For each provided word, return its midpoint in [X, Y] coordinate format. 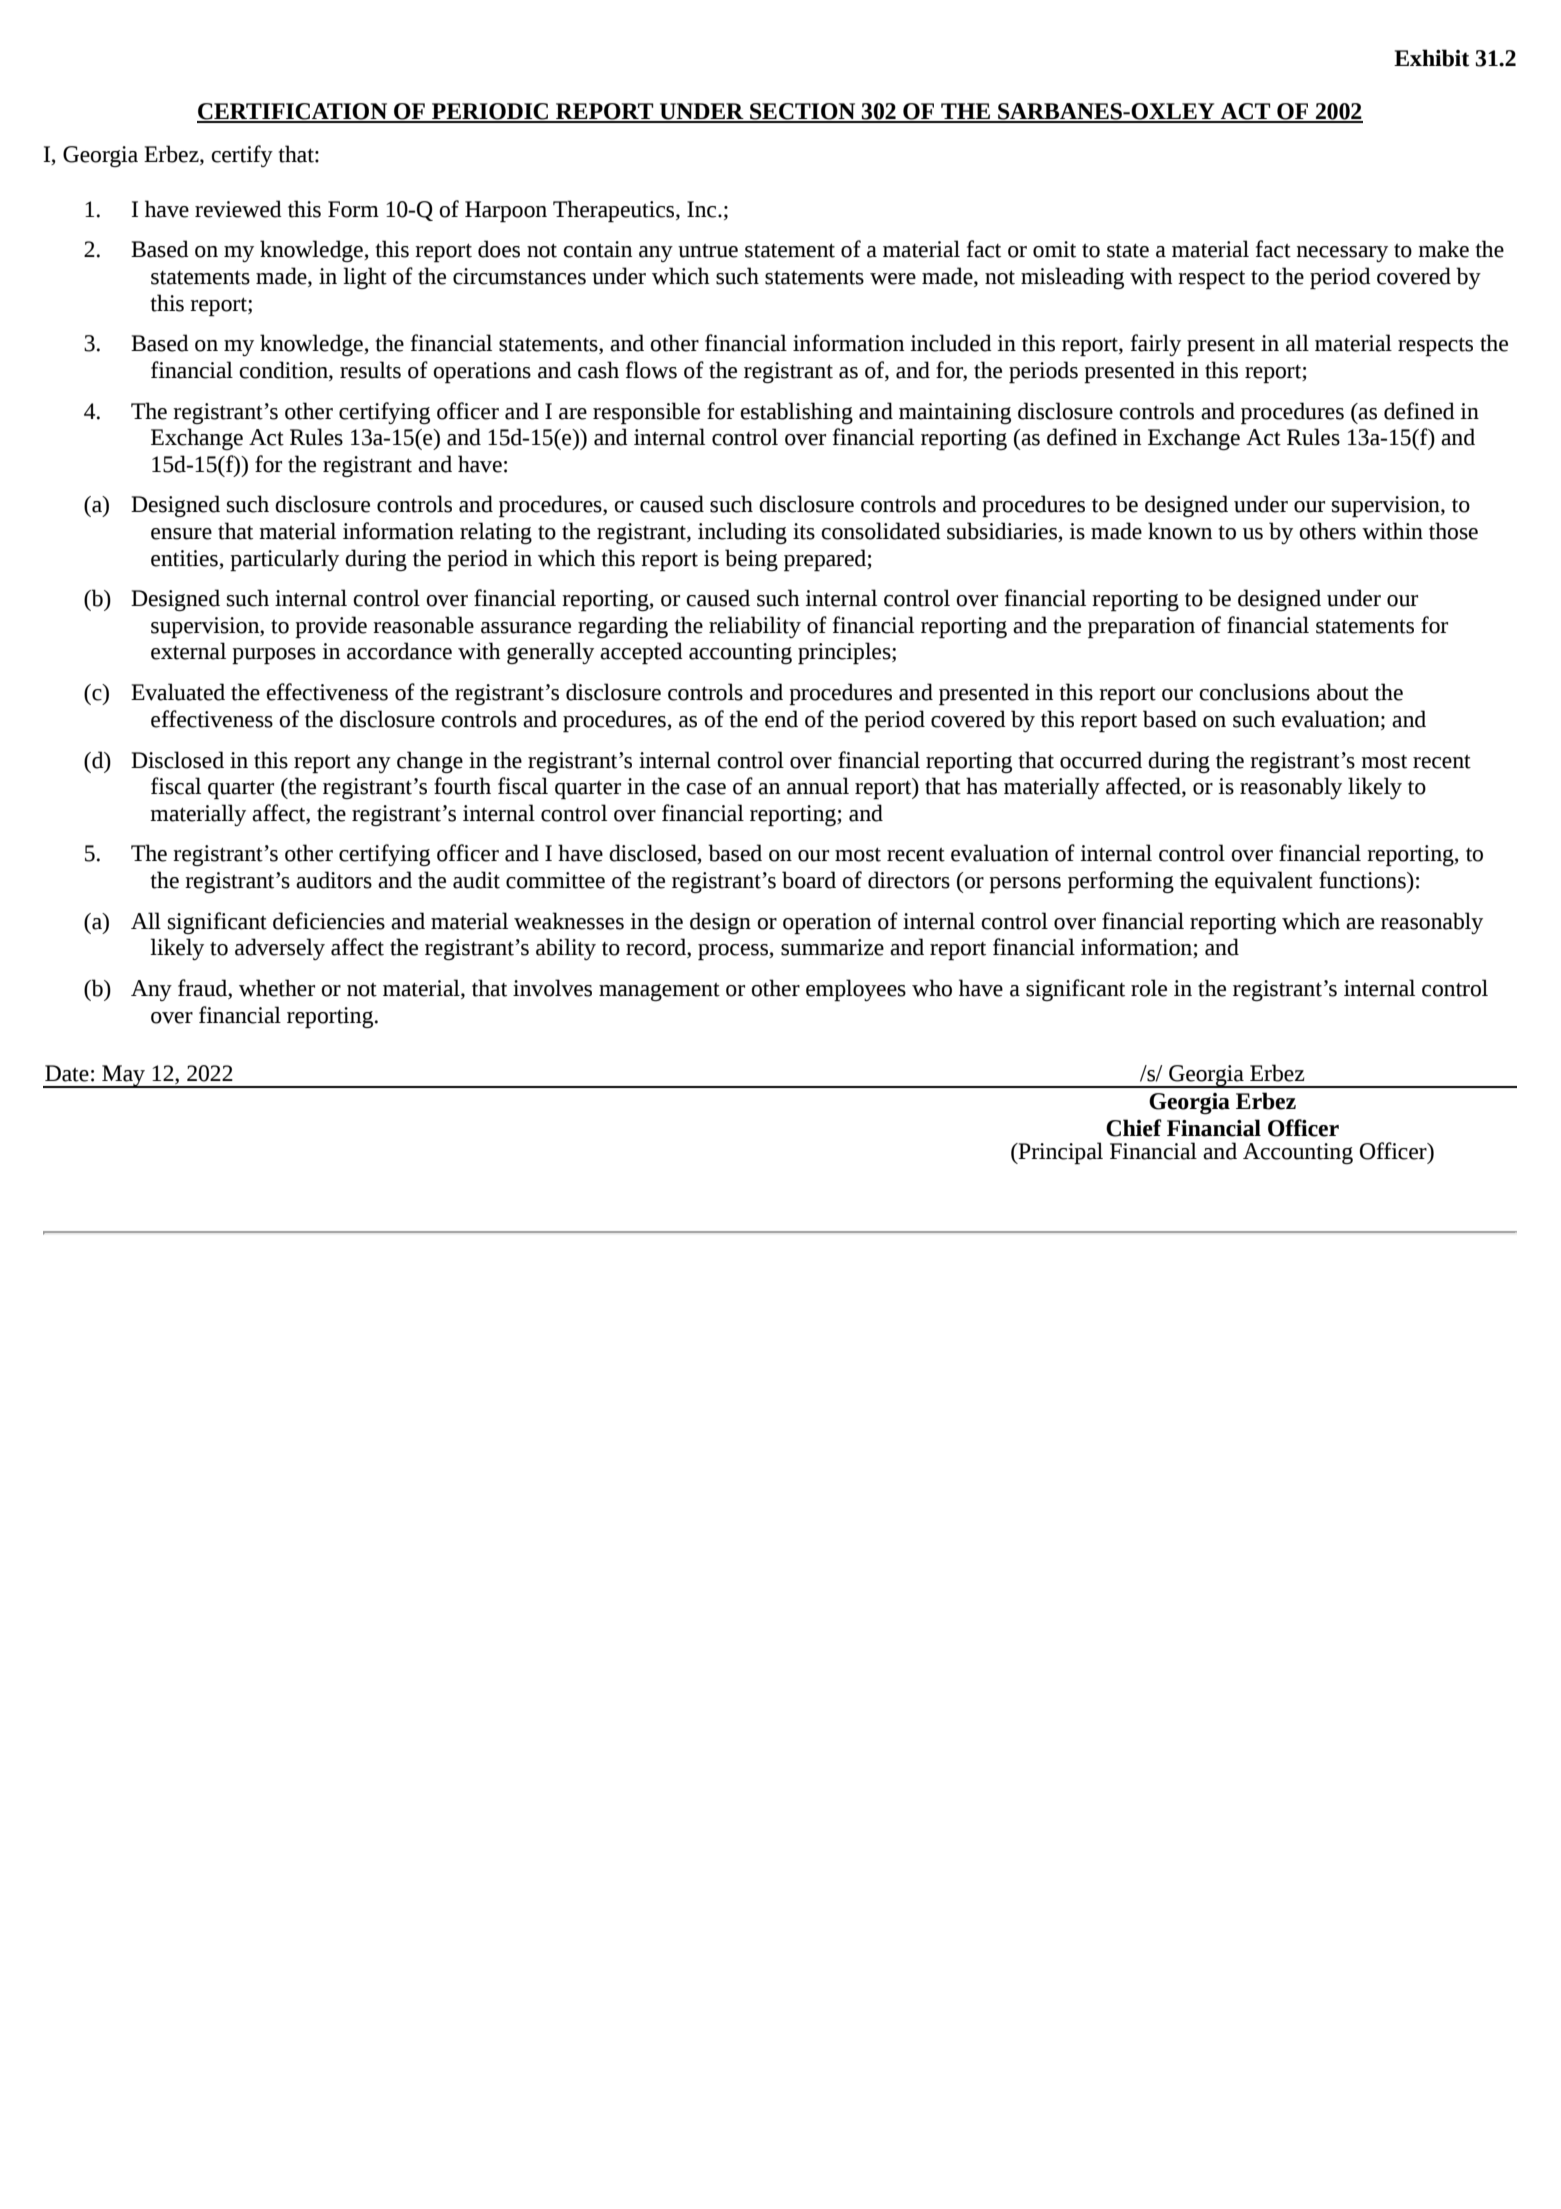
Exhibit [1431, 58]
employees [856, 990]
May [123, 1076]
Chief [1134, 1128]
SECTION [803, 112]
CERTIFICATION [293, 112]
